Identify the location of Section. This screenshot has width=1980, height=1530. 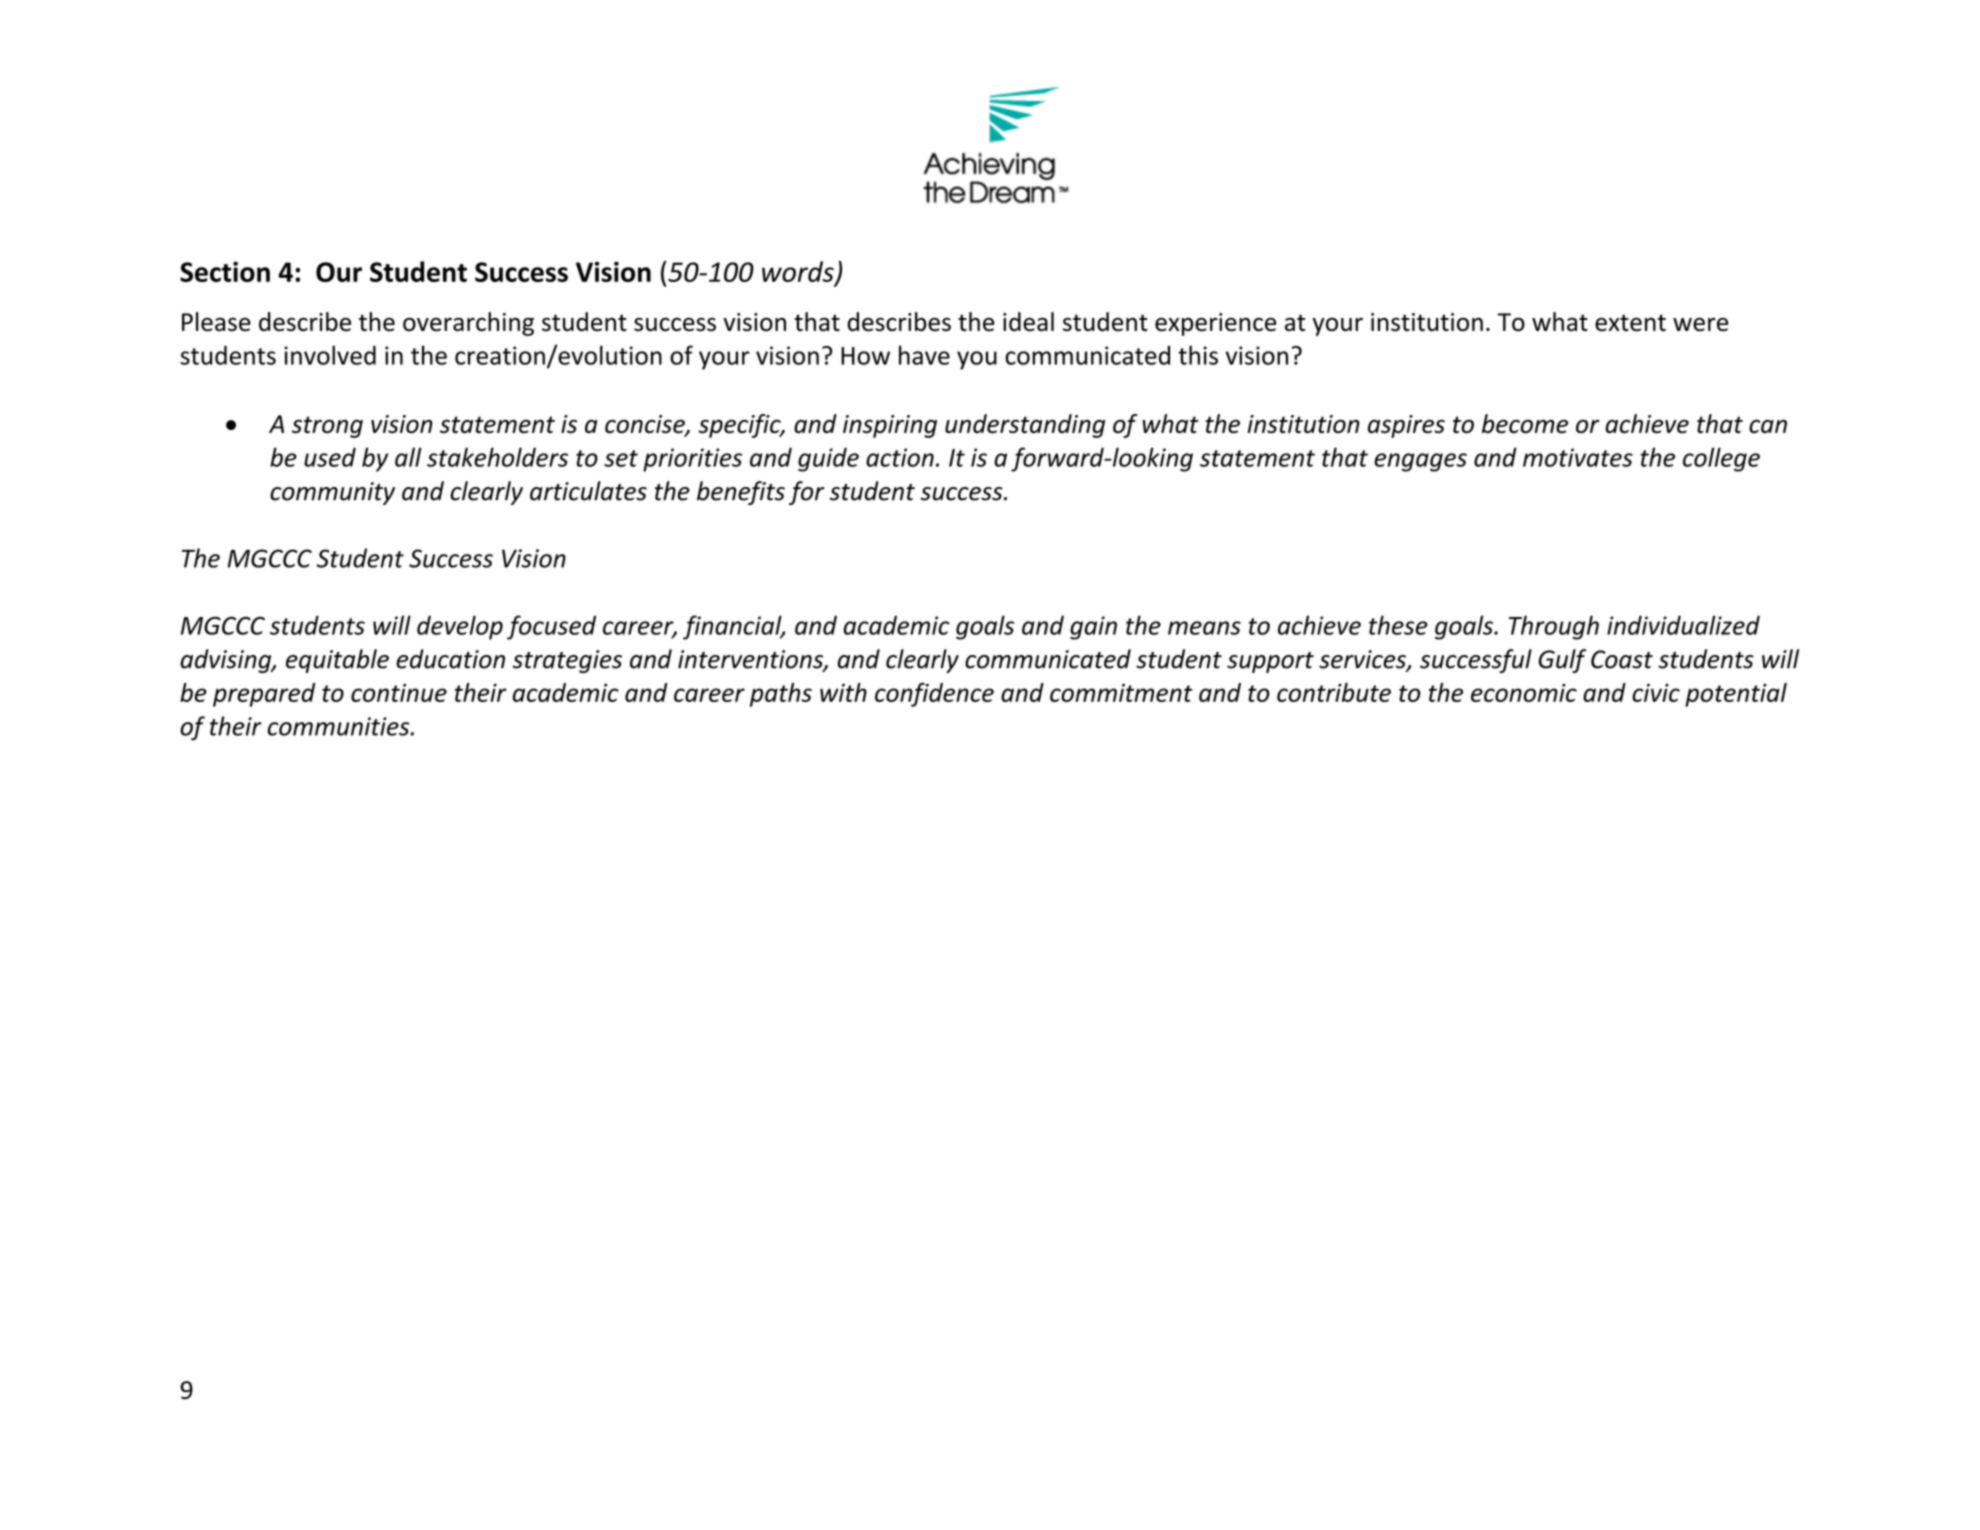
(225, 271).
